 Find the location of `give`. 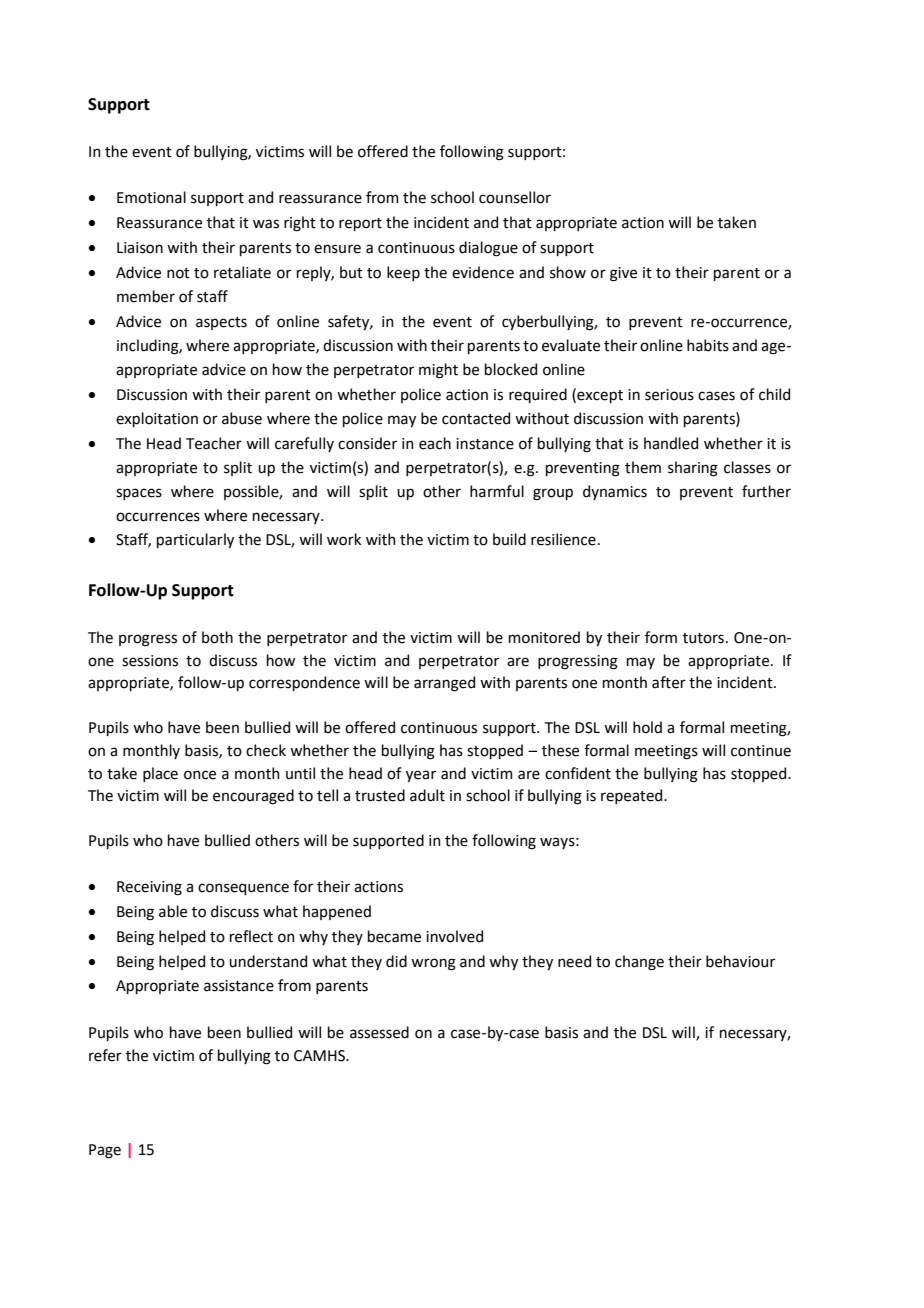

give is located at coordinates (623, 274).
